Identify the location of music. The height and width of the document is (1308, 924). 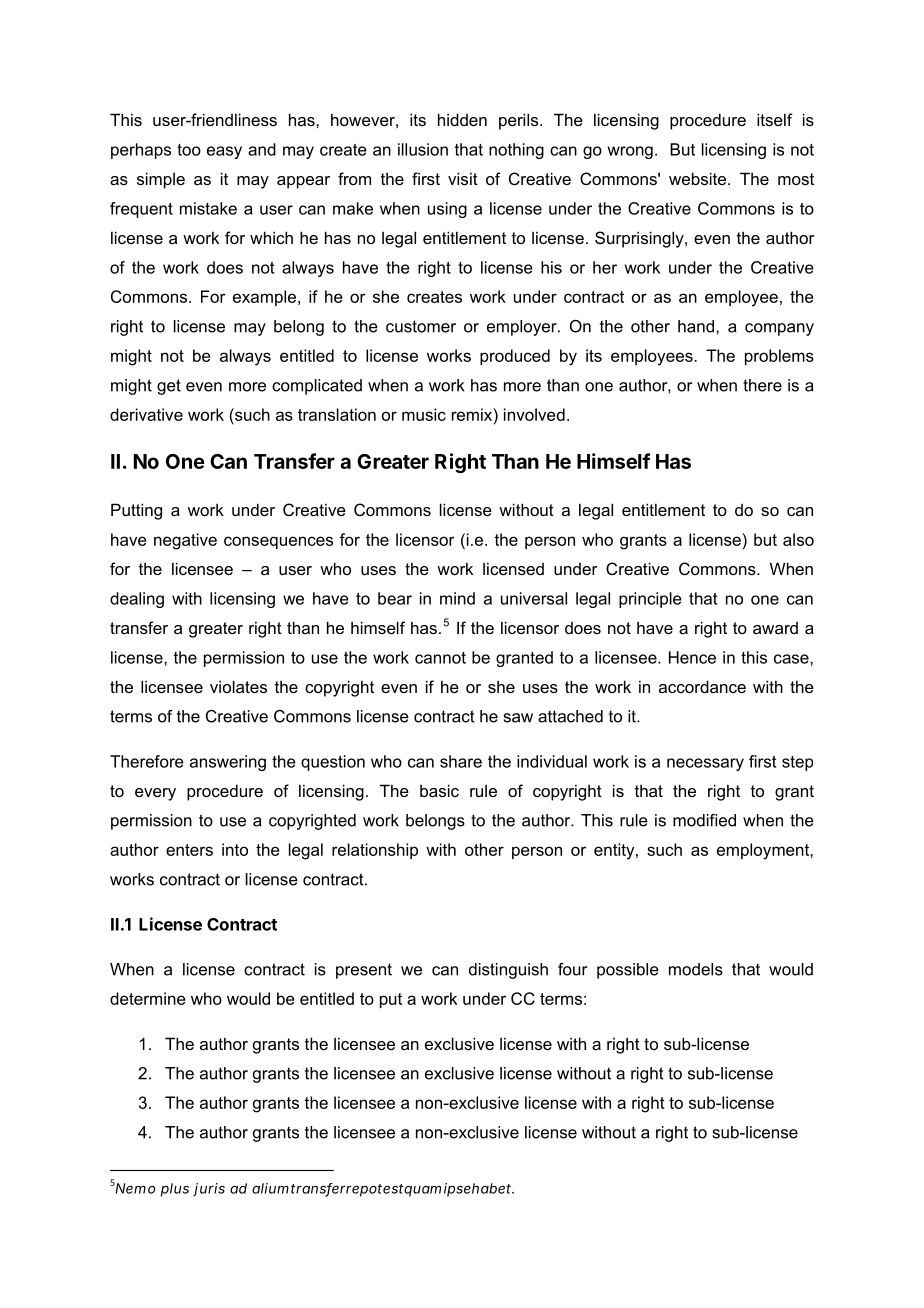
(424, 414).
